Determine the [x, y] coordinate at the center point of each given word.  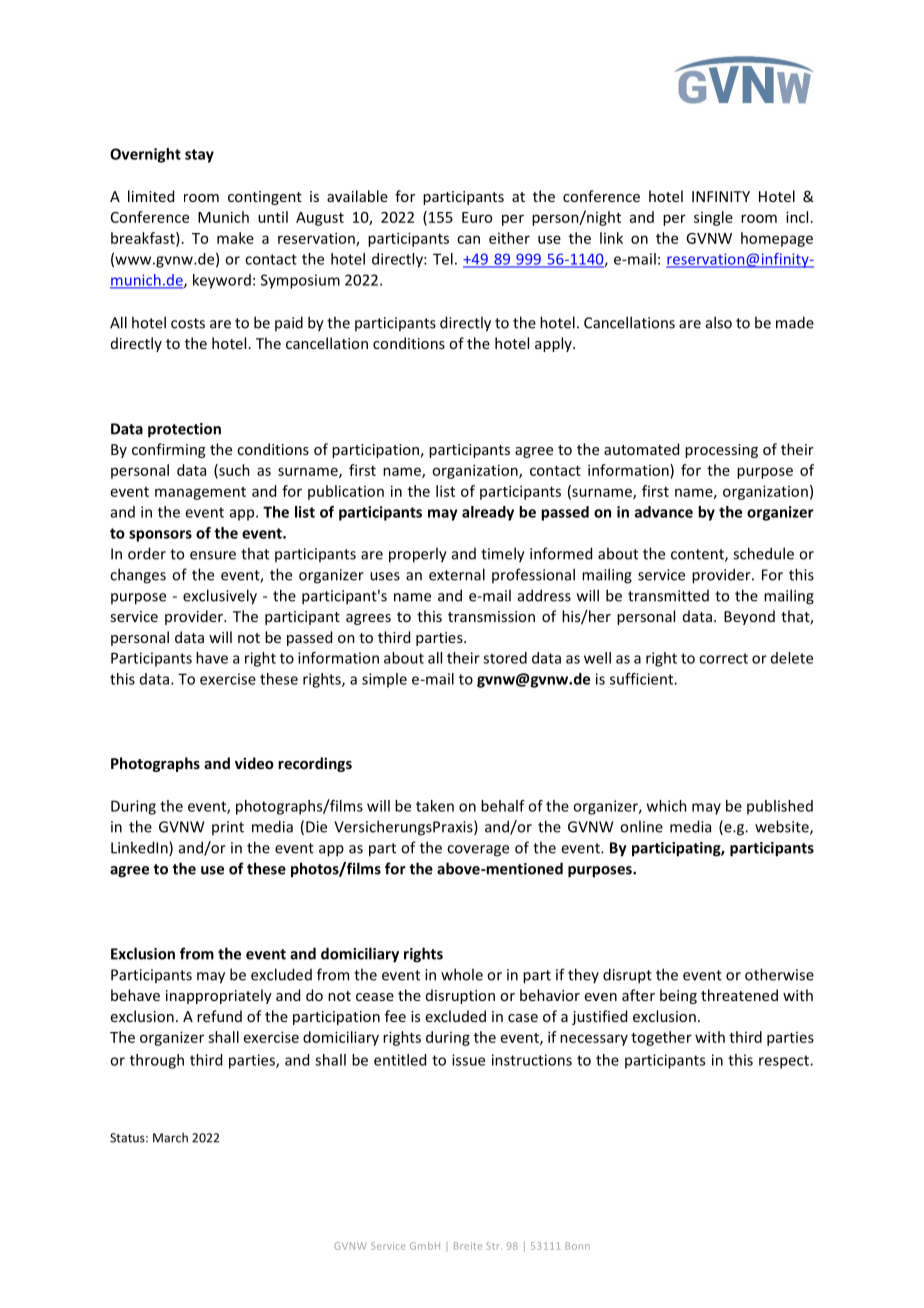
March [170, 1138]
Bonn [578, 1246]
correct [723, 658]
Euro [477, 217]
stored [505, 658]
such [233, 471]
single [713, 218]
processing [721, 451]
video [254, 763]
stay [199, 156]
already [488, 513]
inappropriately [219, 996]
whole [462, 974]
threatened [739, 995]
